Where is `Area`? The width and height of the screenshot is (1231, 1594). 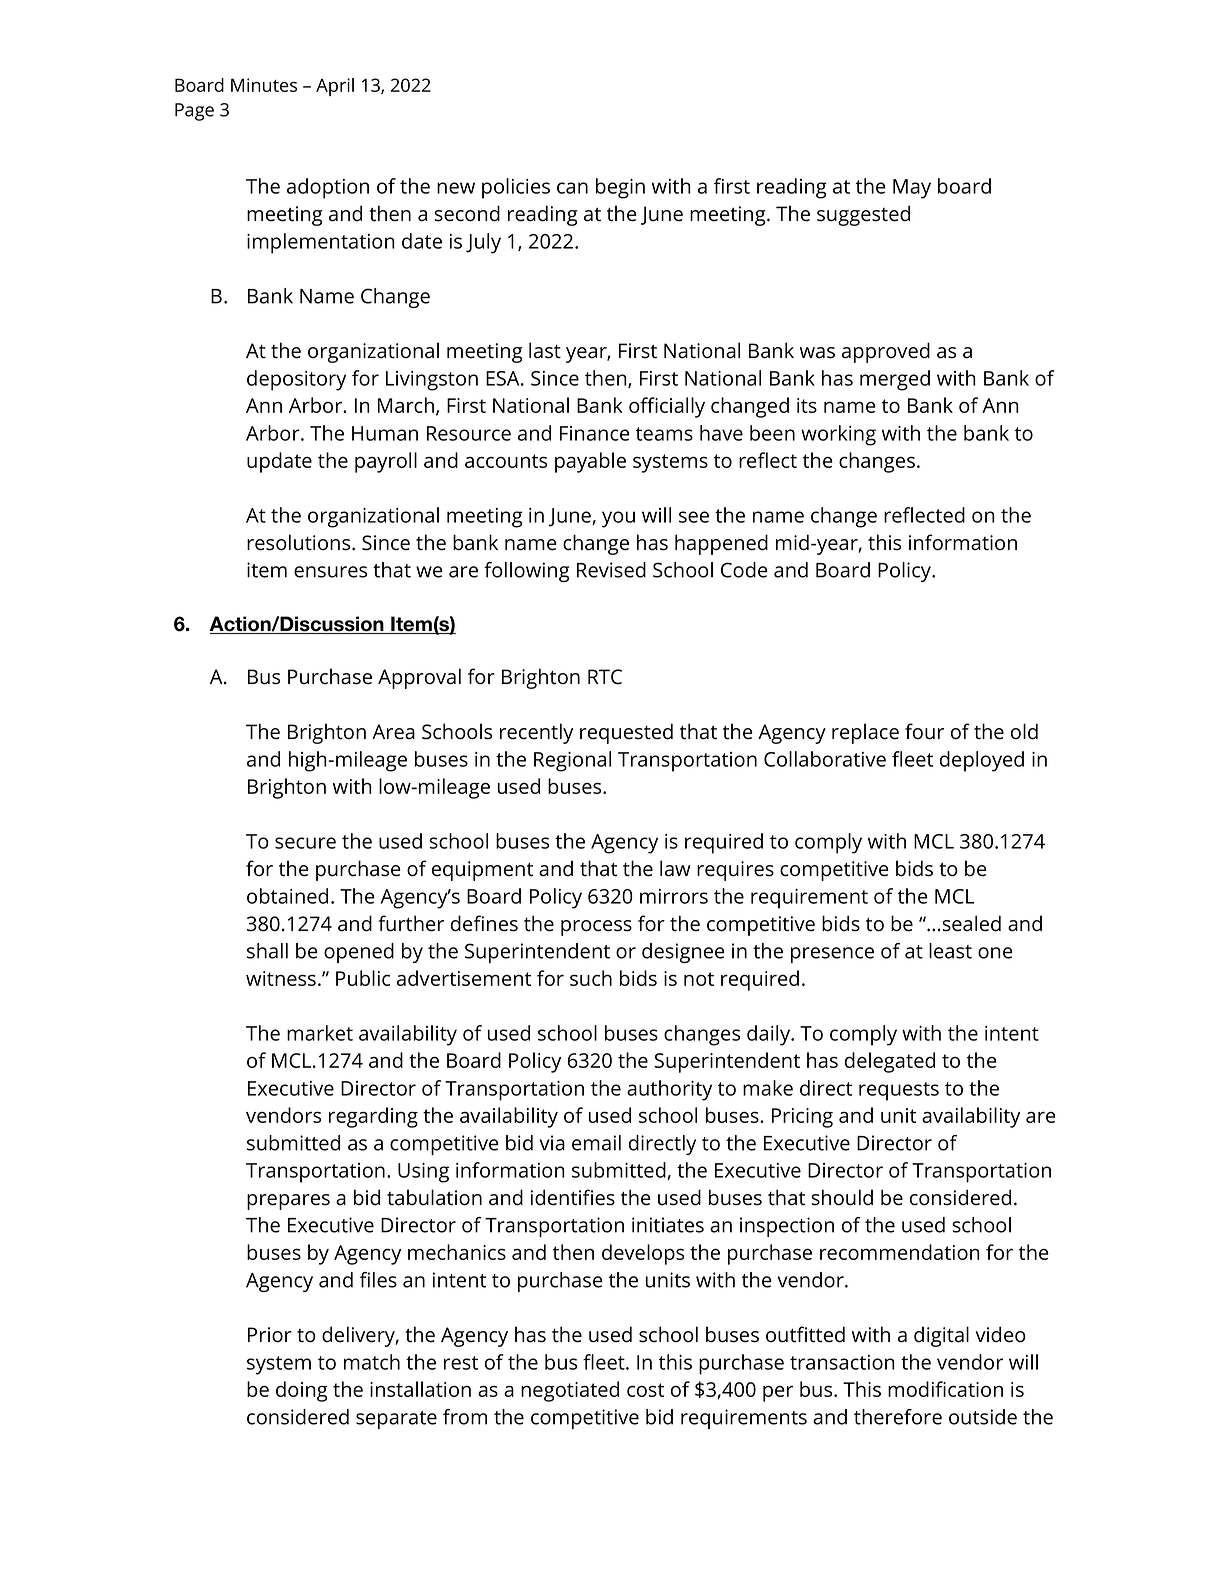 Area is located at coordinates (393, 732).
